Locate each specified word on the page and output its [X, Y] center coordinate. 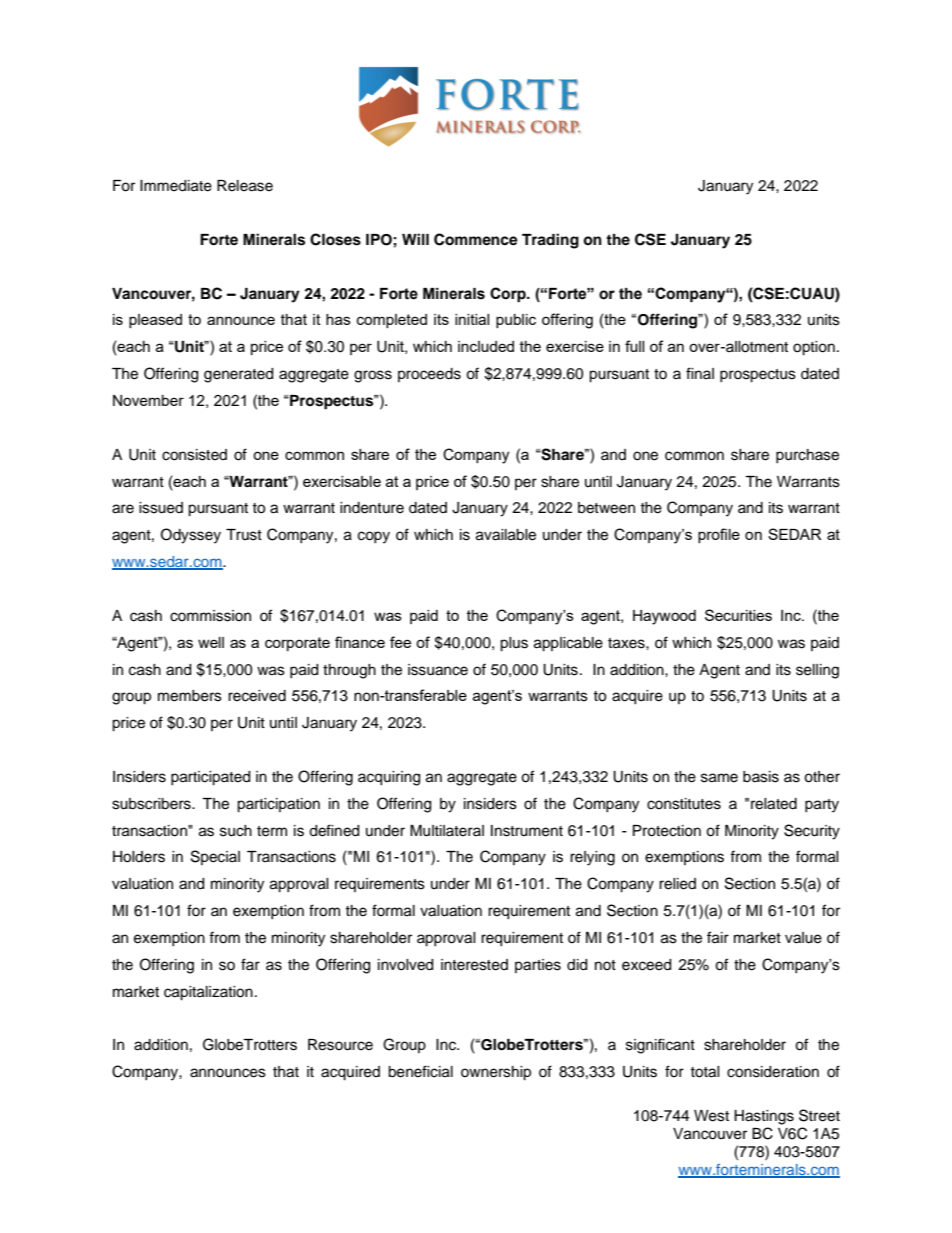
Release [245, 186]
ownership [496, 1073]
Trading [550, 241]
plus [514, 644]
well [211, 642]
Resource [340, 1045]
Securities [738, 615]
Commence [476, 239]
